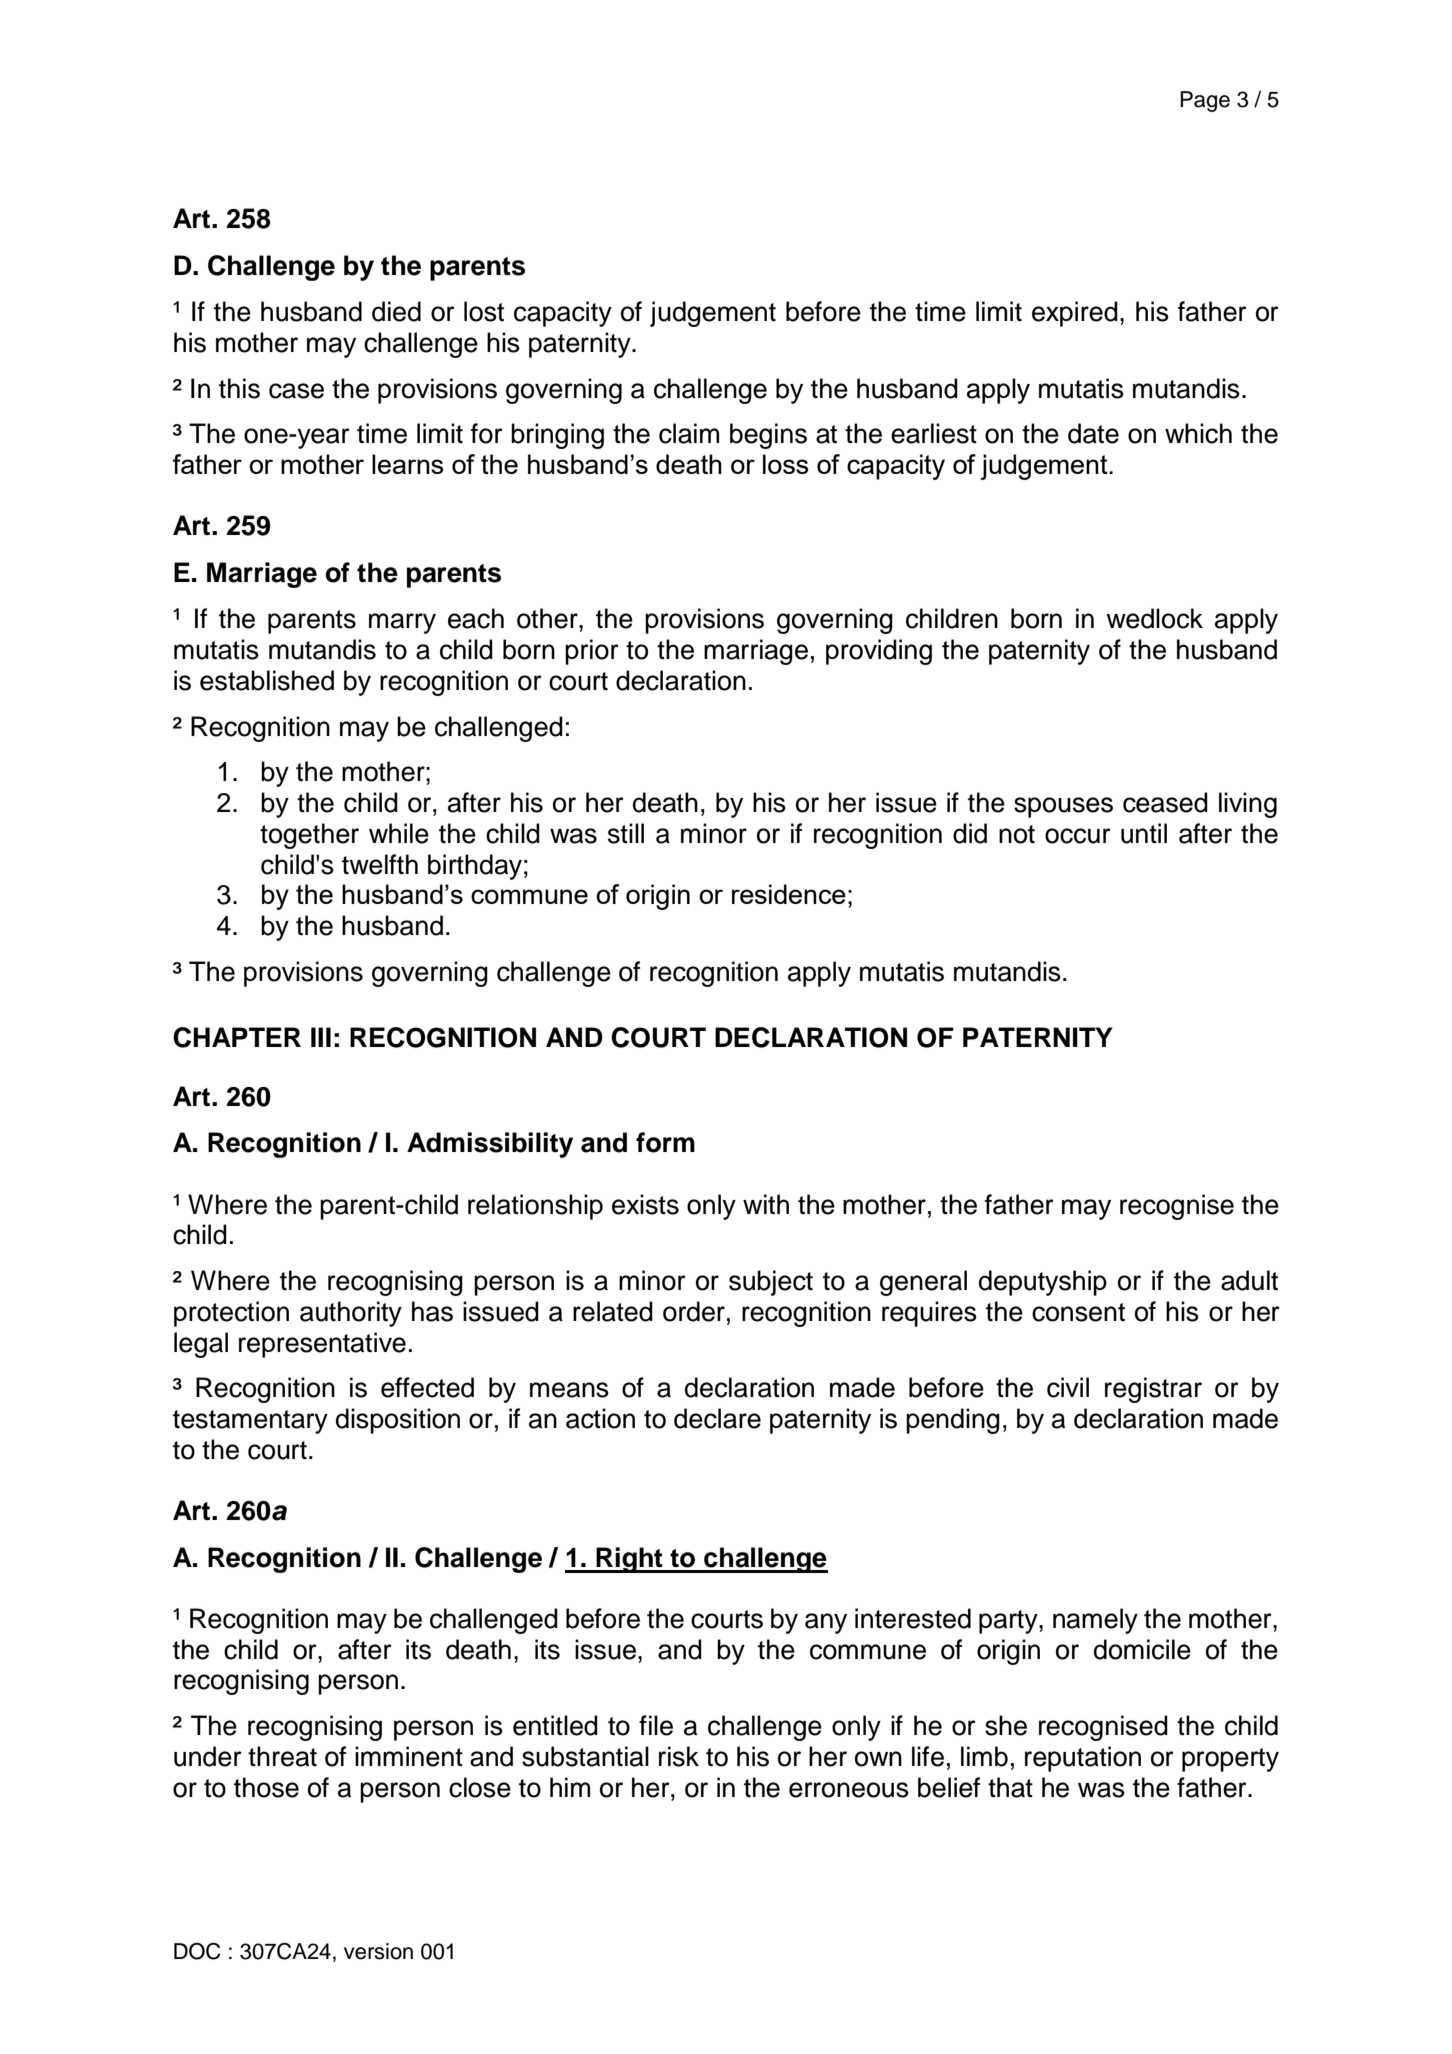 This document has height=2054, width=1452. Describe the element at coordinates (378, 1951) in the document. I see `version` at that location.
